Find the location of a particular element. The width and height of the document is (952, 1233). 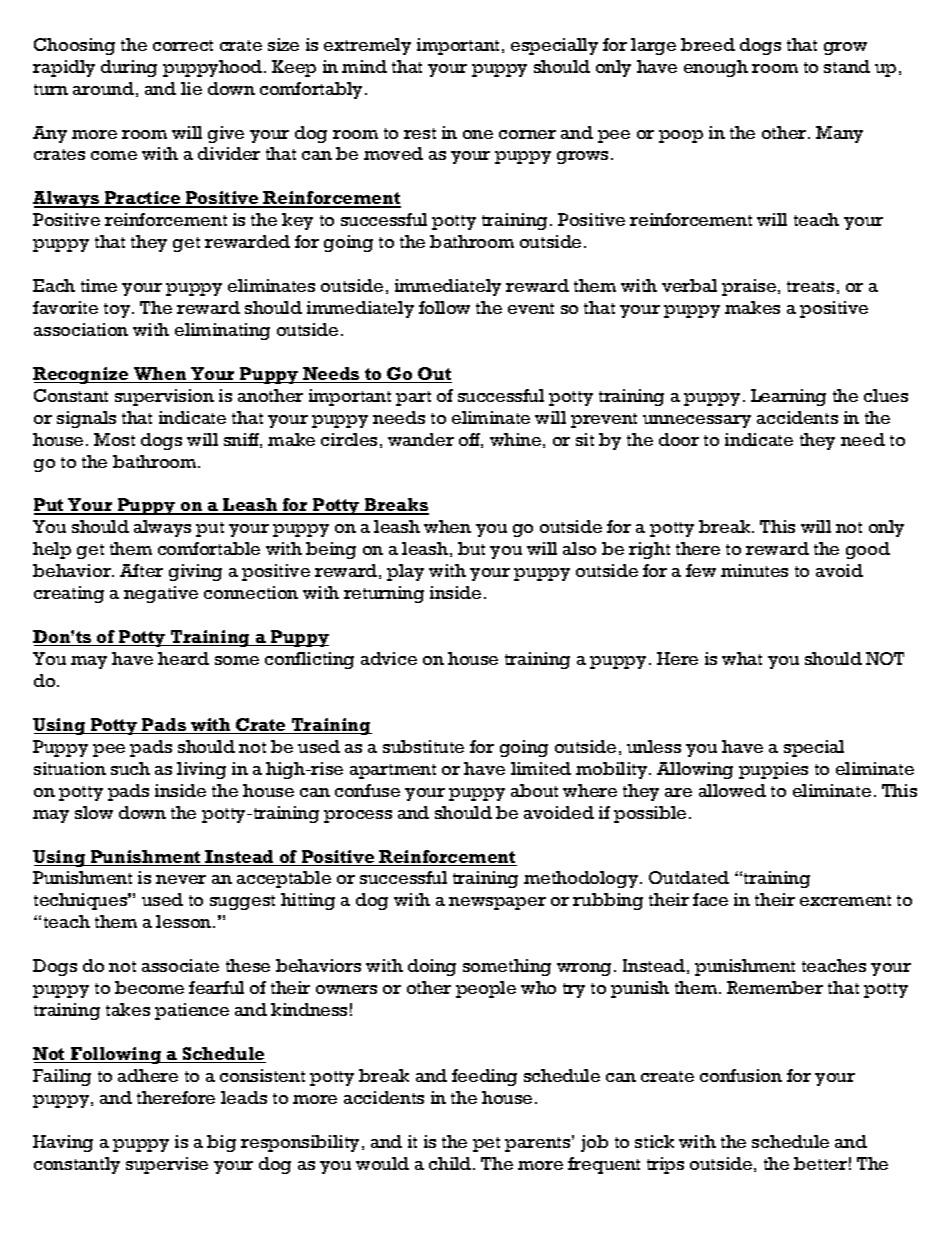

Learning is located at coordinates (788, 397).
